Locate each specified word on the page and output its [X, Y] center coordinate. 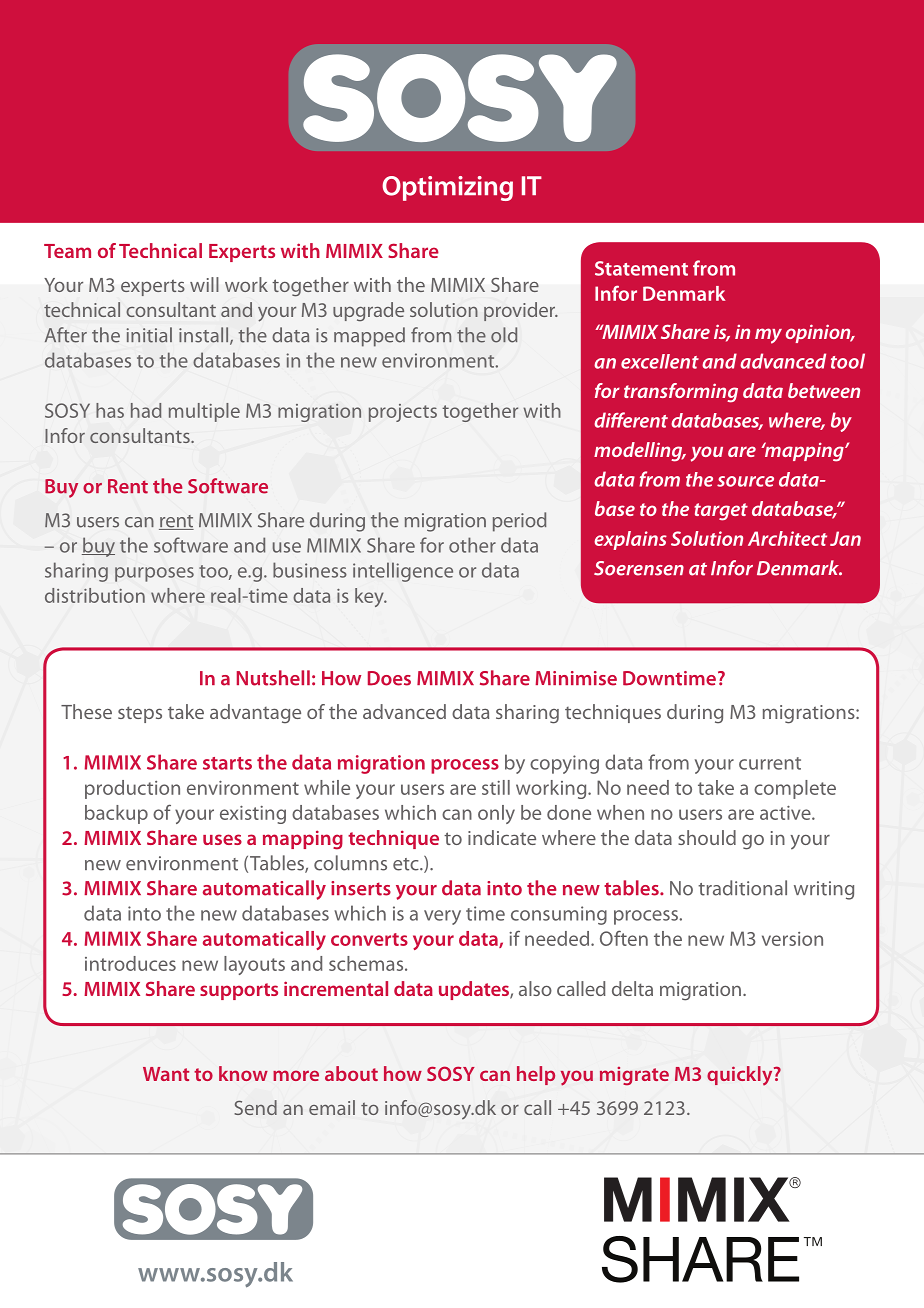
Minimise [576, 678]
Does [389, 678]
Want [166, 1074]
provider [521, 311]
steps [140, 714]
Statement [641, 268]
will [204, 284]
